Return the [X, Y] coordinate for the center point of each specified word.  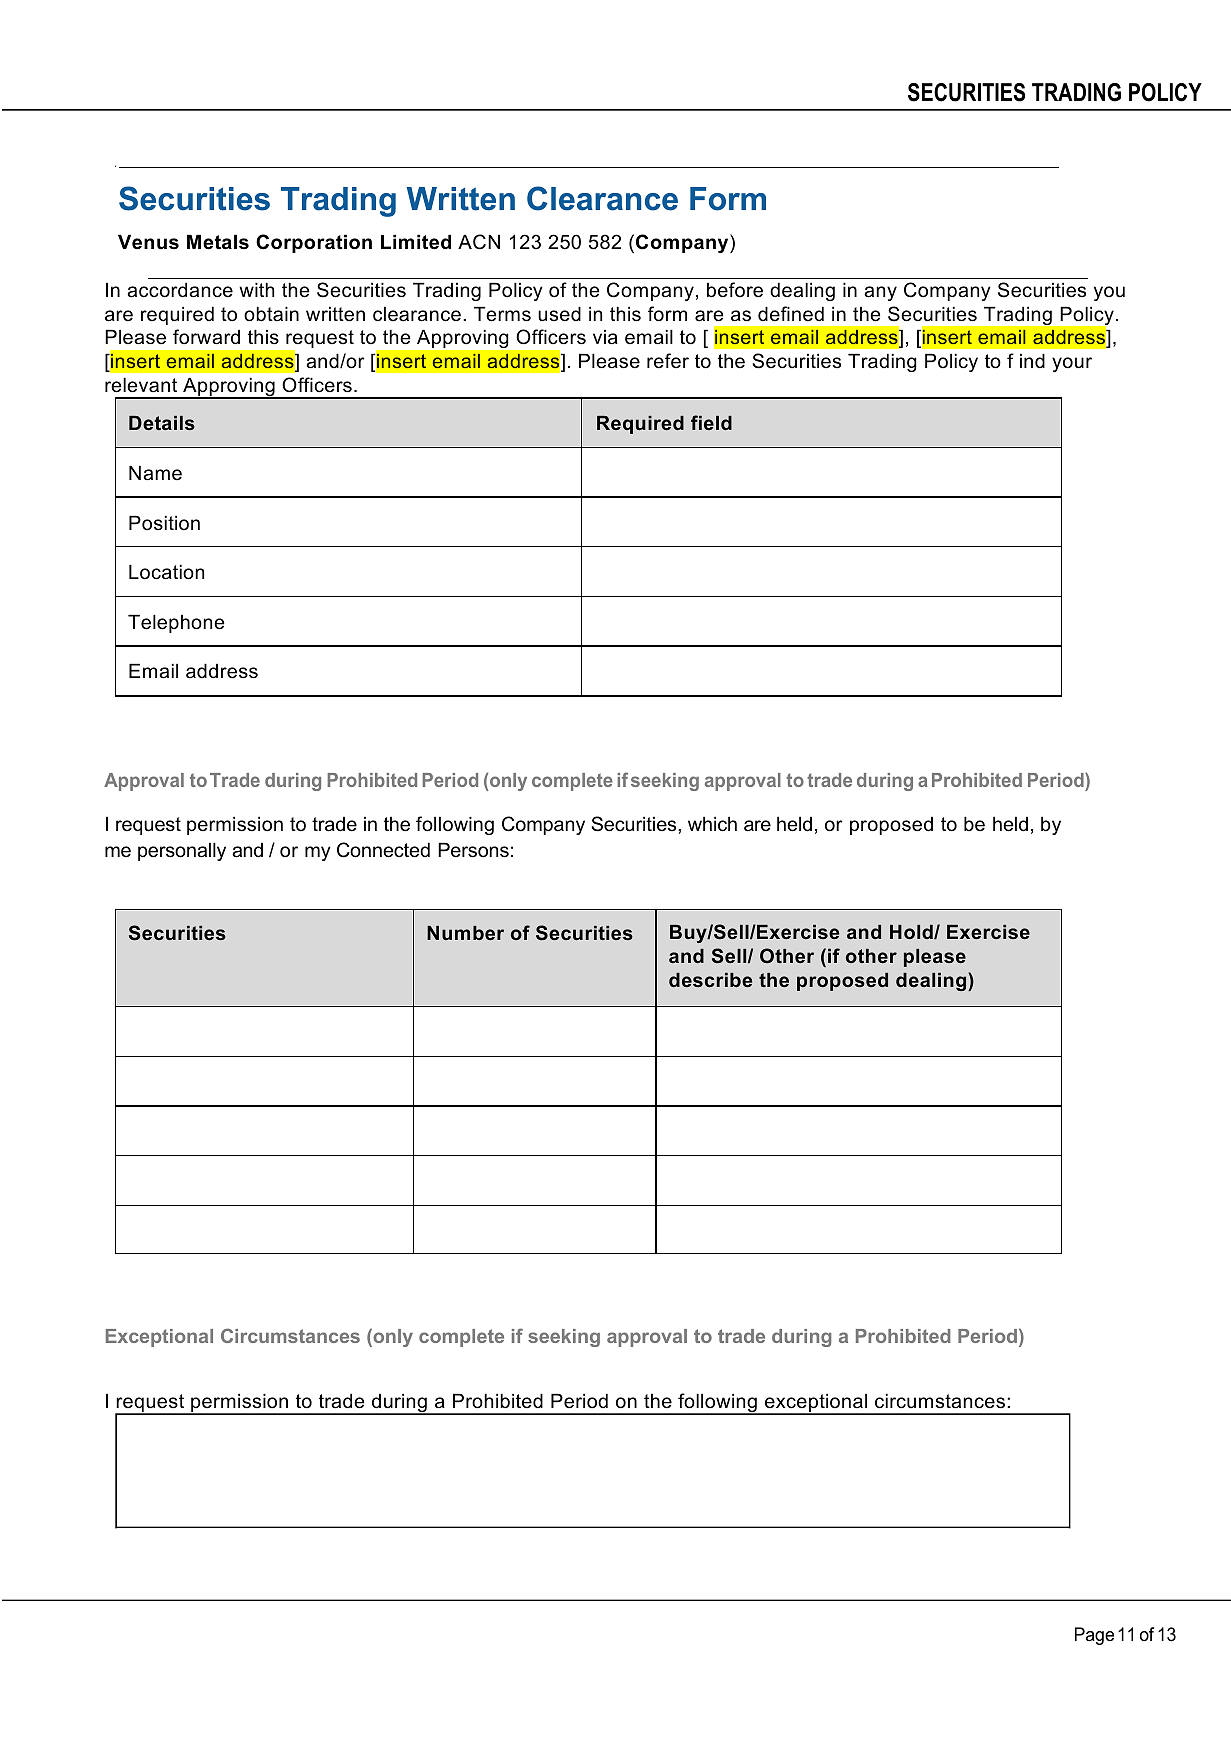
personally [182, 851]
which [712, 824]
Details [162, 423]
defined [791, 314]
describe [710, 980]
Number [465, 933]
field [711, 422]
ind [1032, 360]
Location [166, 572]
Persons [473, 850]
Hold [912, 932]
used [559, 314]
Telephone [176, 623]
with [256, 289]
